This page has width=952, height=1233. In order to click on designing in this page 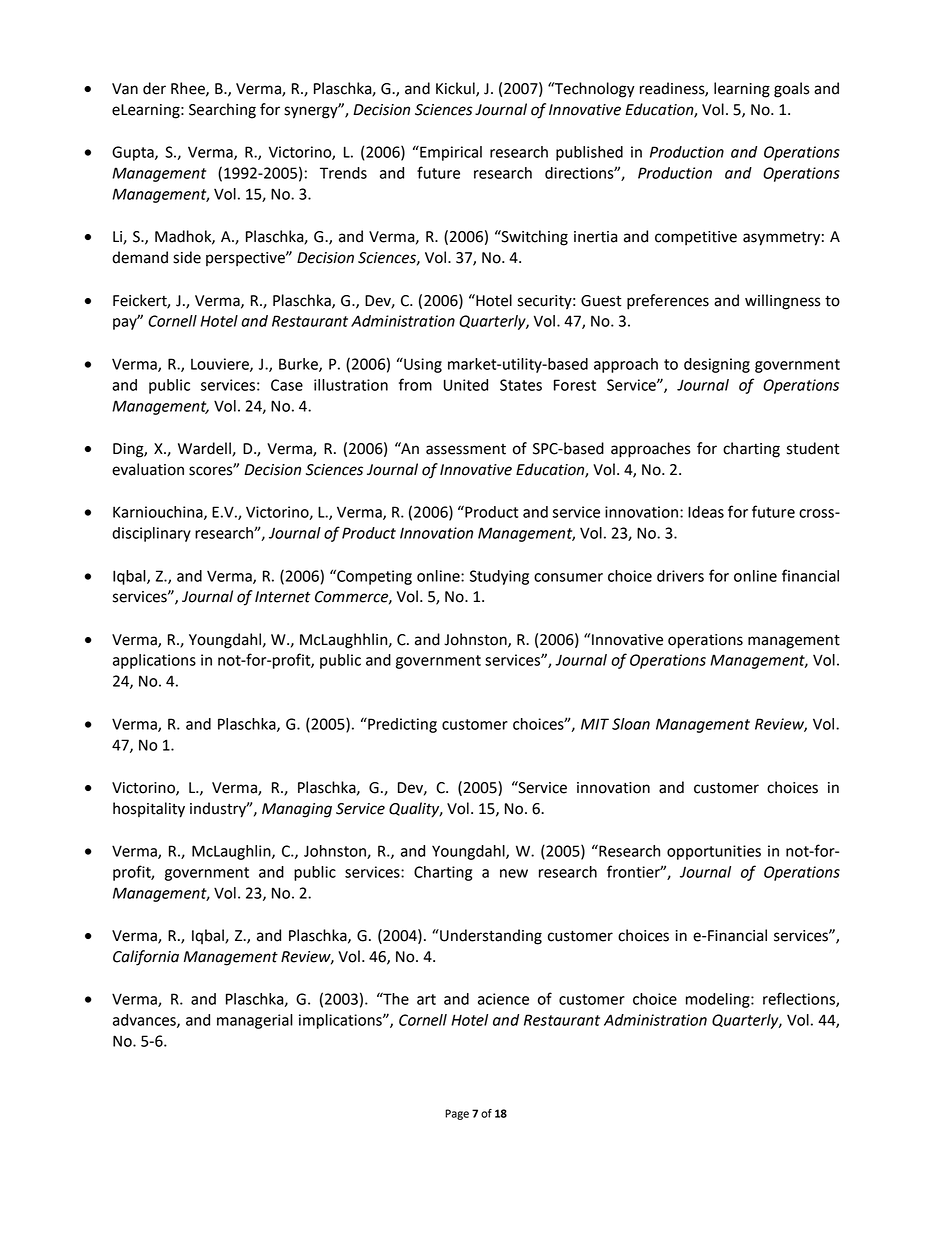, I will do `click(717, 365)`.
